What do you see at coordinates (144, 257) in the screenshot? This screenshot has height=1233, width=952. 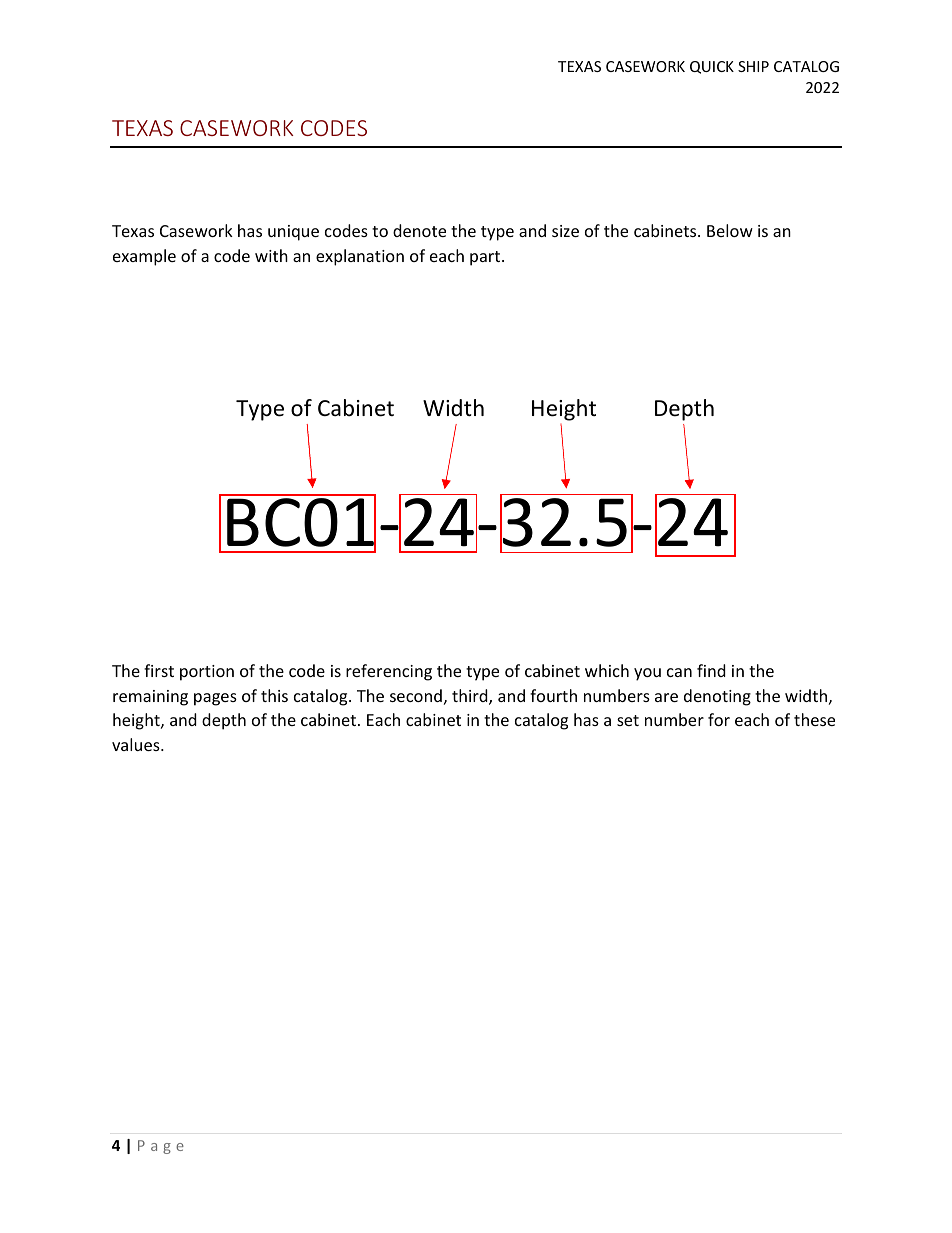 I see `example` at bounding box center [144, 257].
